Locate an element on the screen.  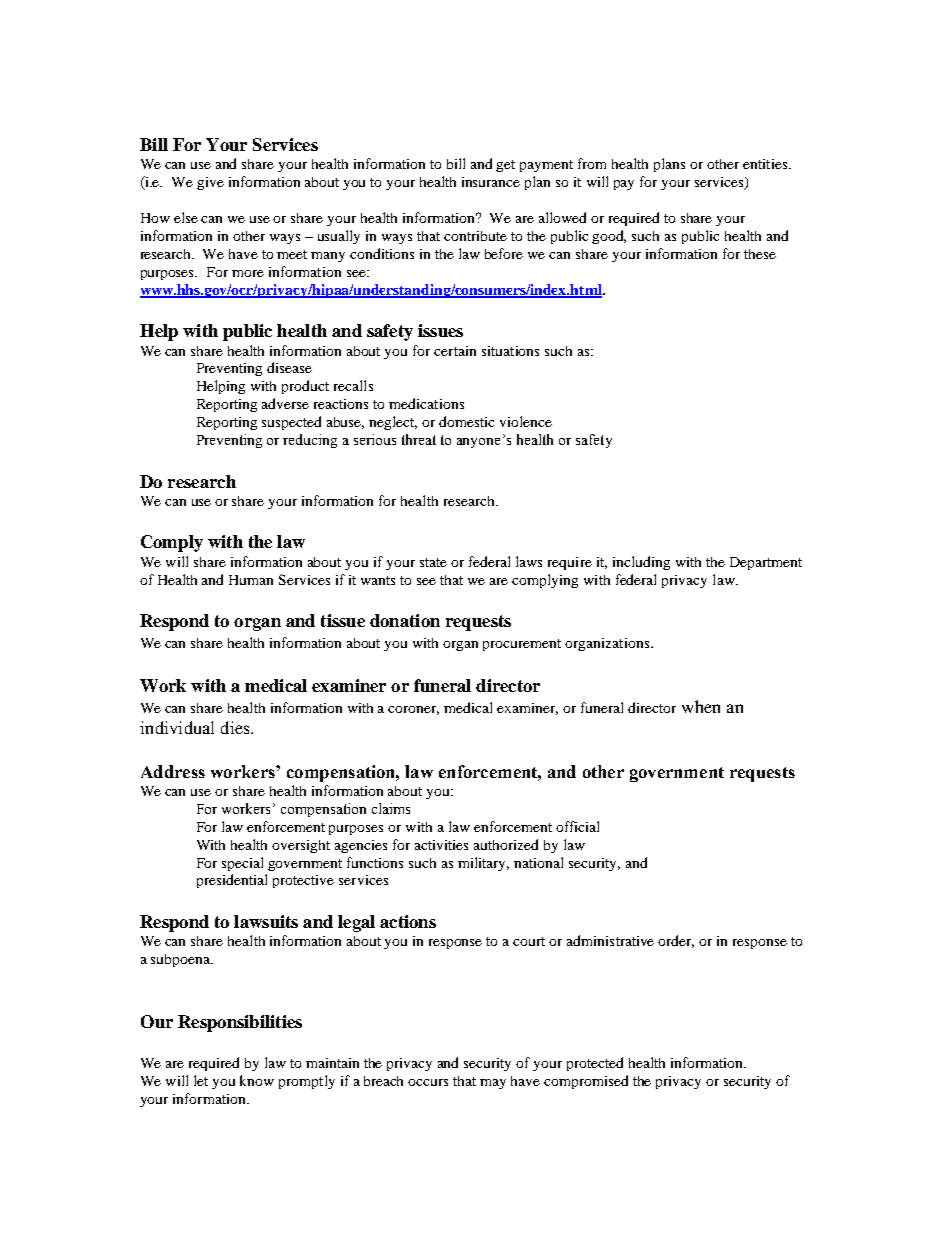
insurance is located at coordinates (491, 182).
